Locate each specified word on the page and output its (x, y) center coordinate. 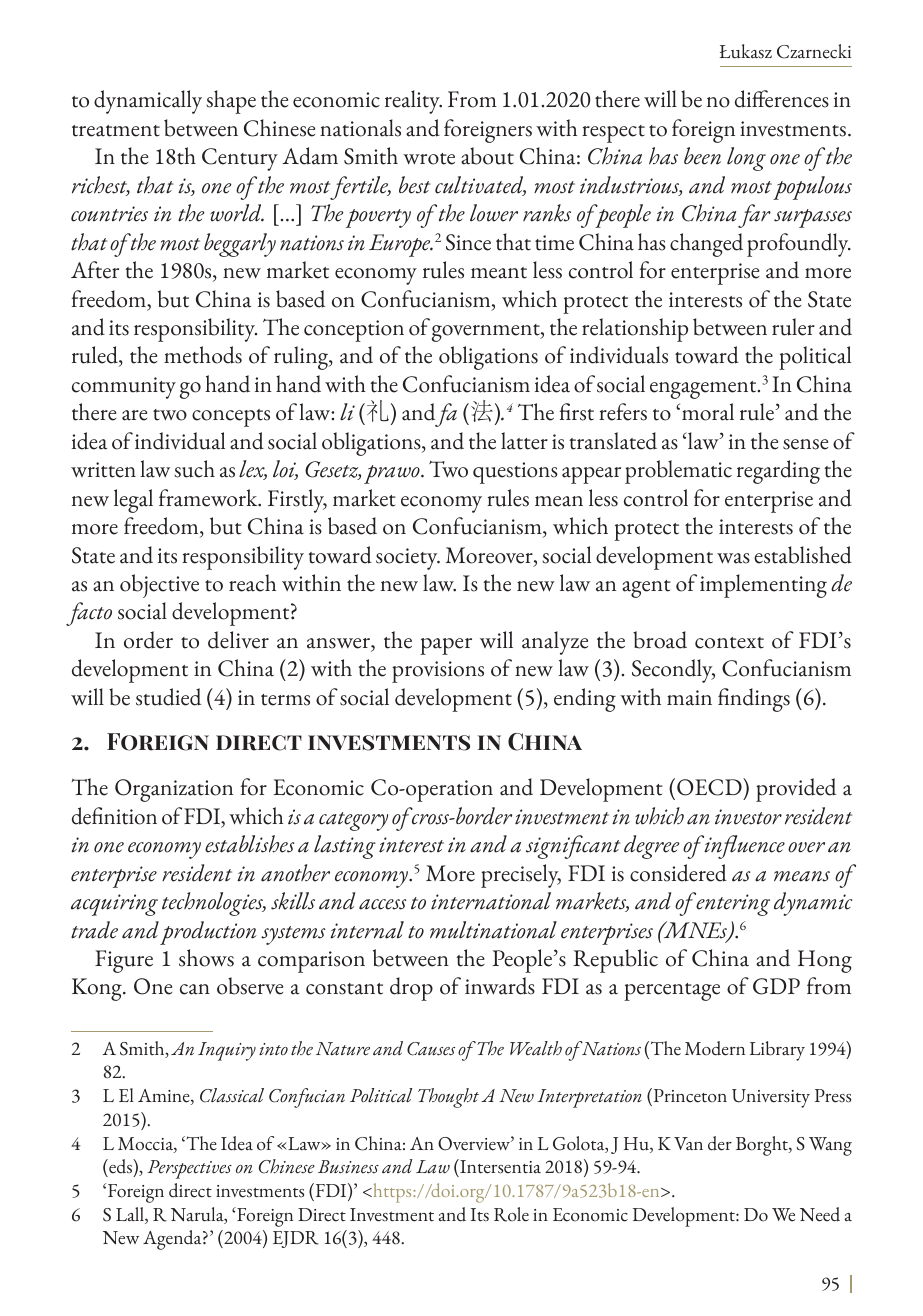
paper (446, 646)
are (134, 415)
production (208, 933)
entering (733, 905)
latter (524, 441)
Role (511, 1214)
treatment (116, 131)
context (729, 643)
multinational (493, 930)
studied (168, 697)
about (487, 156)
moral (708, 412)
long (746, 159)
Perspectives (189, 1169)
